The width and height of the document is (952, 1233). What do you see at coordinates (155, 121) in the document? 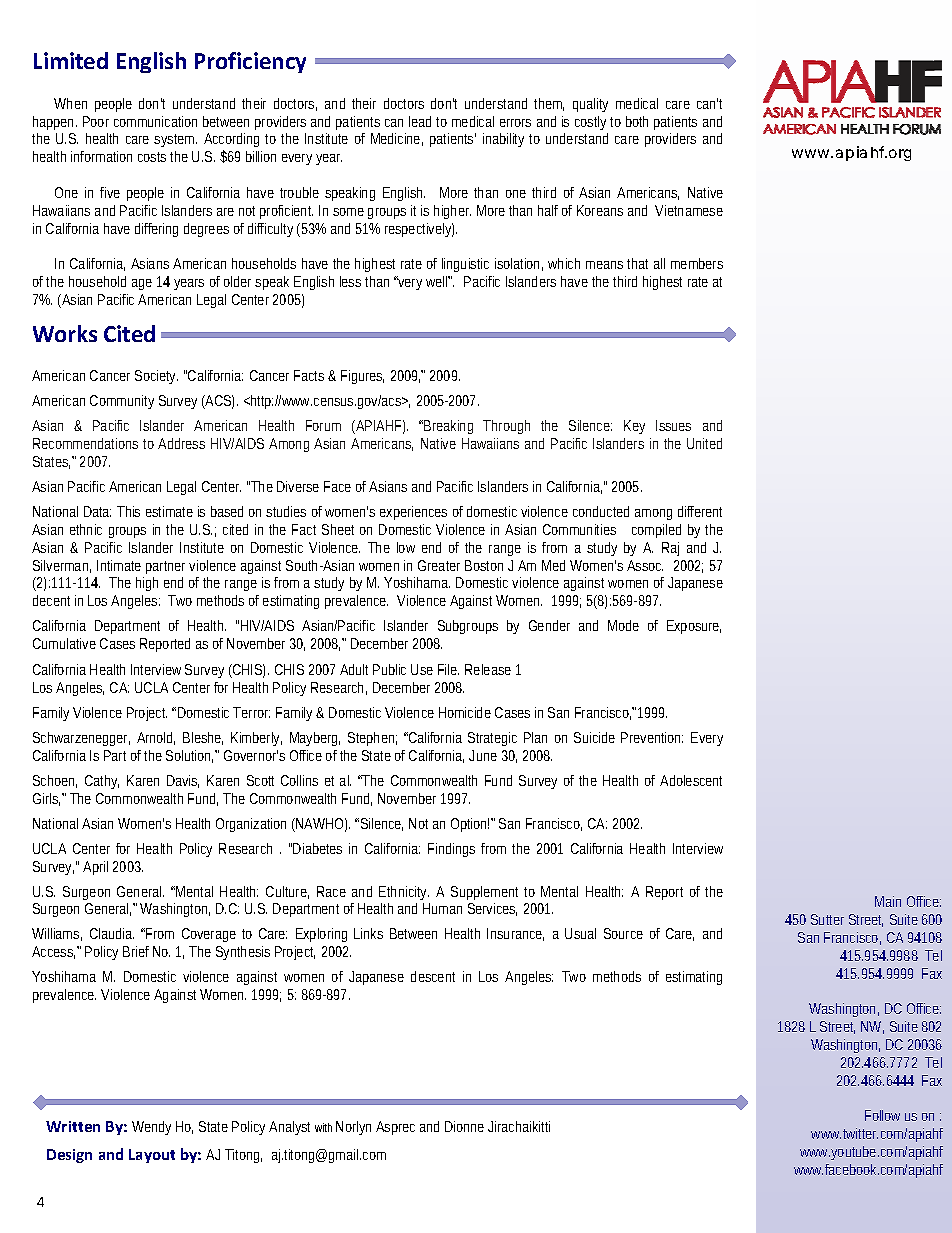
I see `communication` at bounding box center [155, 121].
